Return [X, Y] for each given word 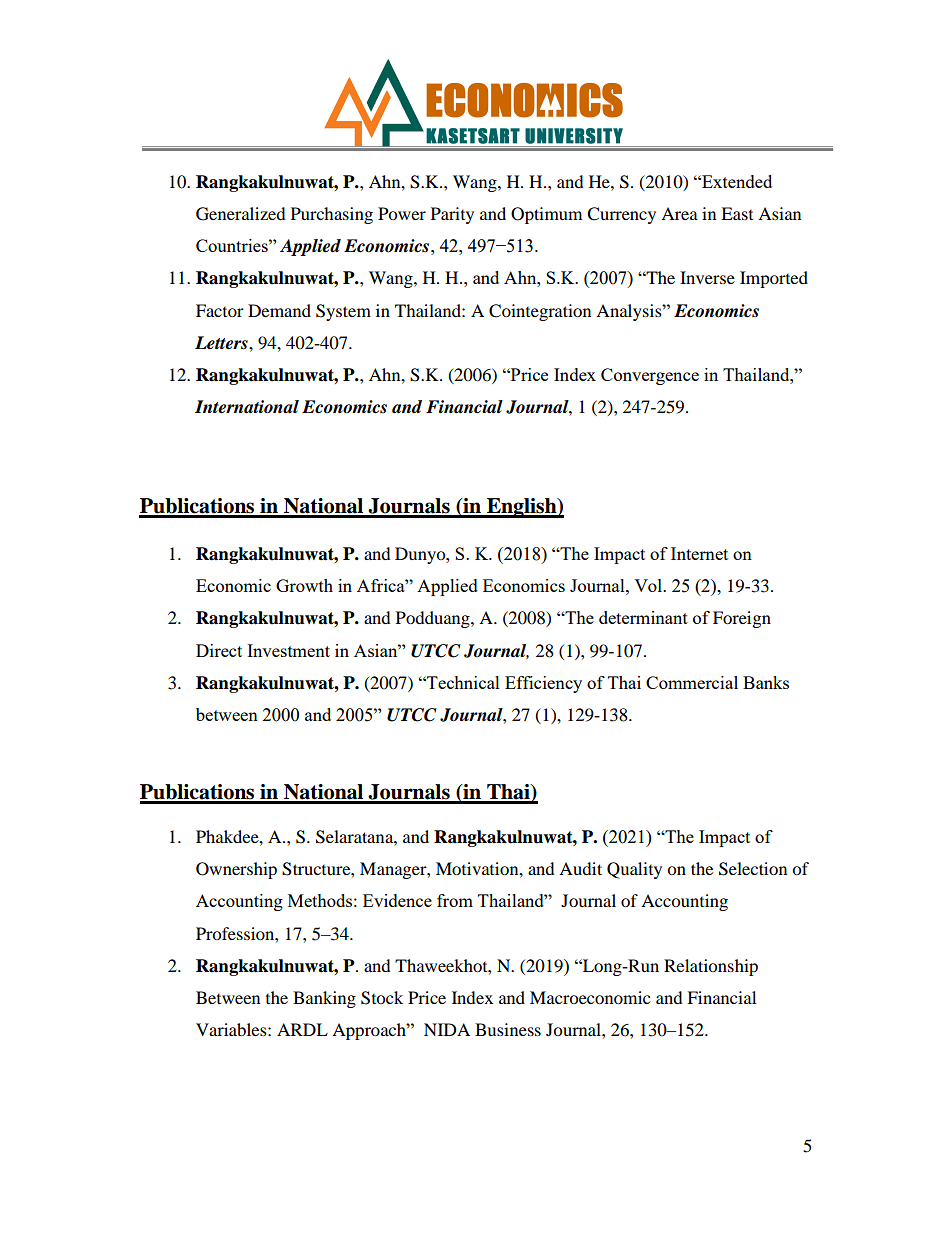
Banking [324, 999]
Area [679, 213]
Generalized [241, 214]
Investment [288, 650]
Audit [580, 868]
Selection [753, 869]
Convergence [650, 376]
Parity [452, 215]
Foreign [742, 619]
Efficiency [543, 684]
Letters [222, 343]
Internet [699, 553]
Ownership [236, 870]
